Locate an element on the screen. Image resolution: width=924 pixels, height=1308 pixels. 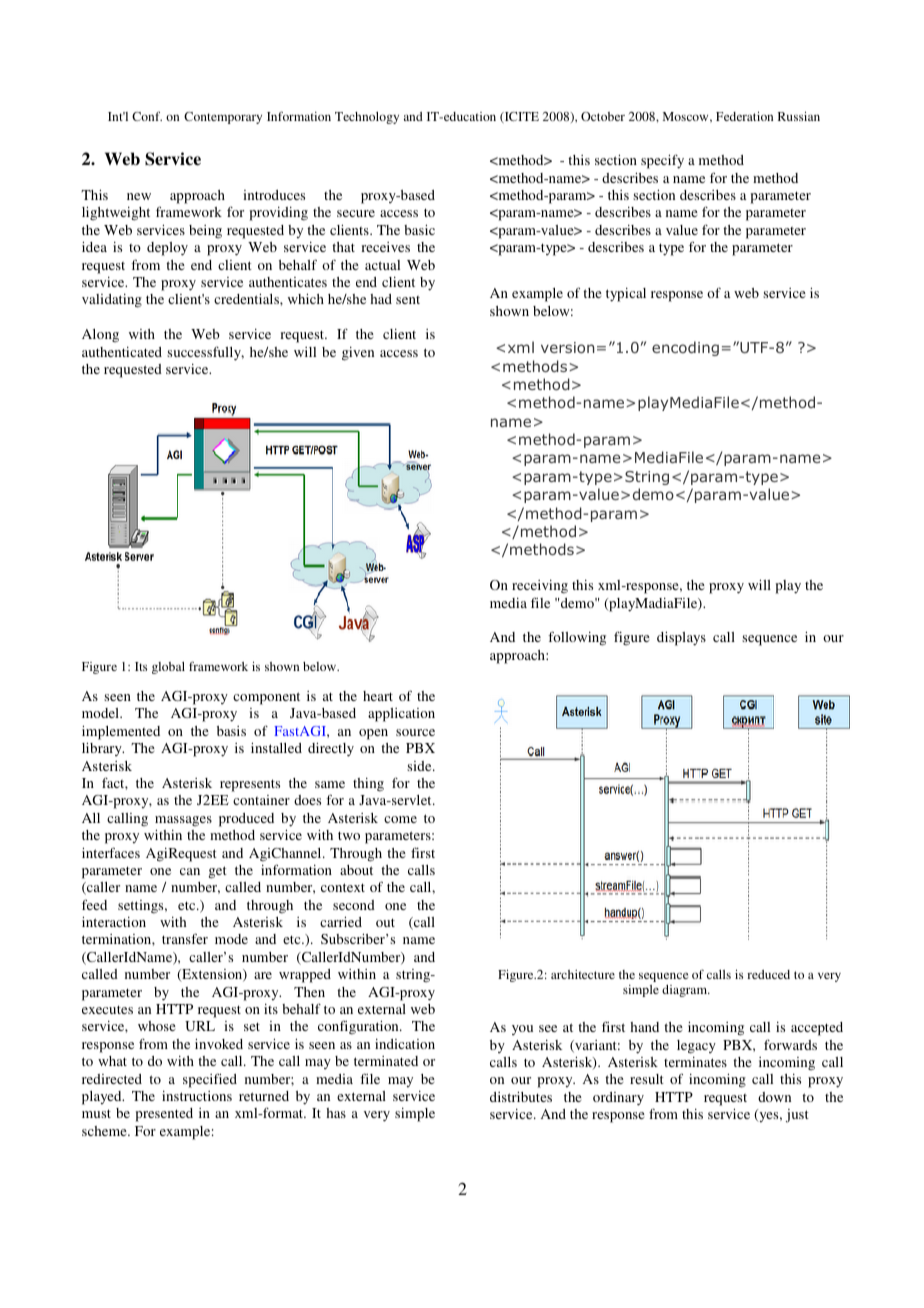
can is located at coordinates (190, 871).
